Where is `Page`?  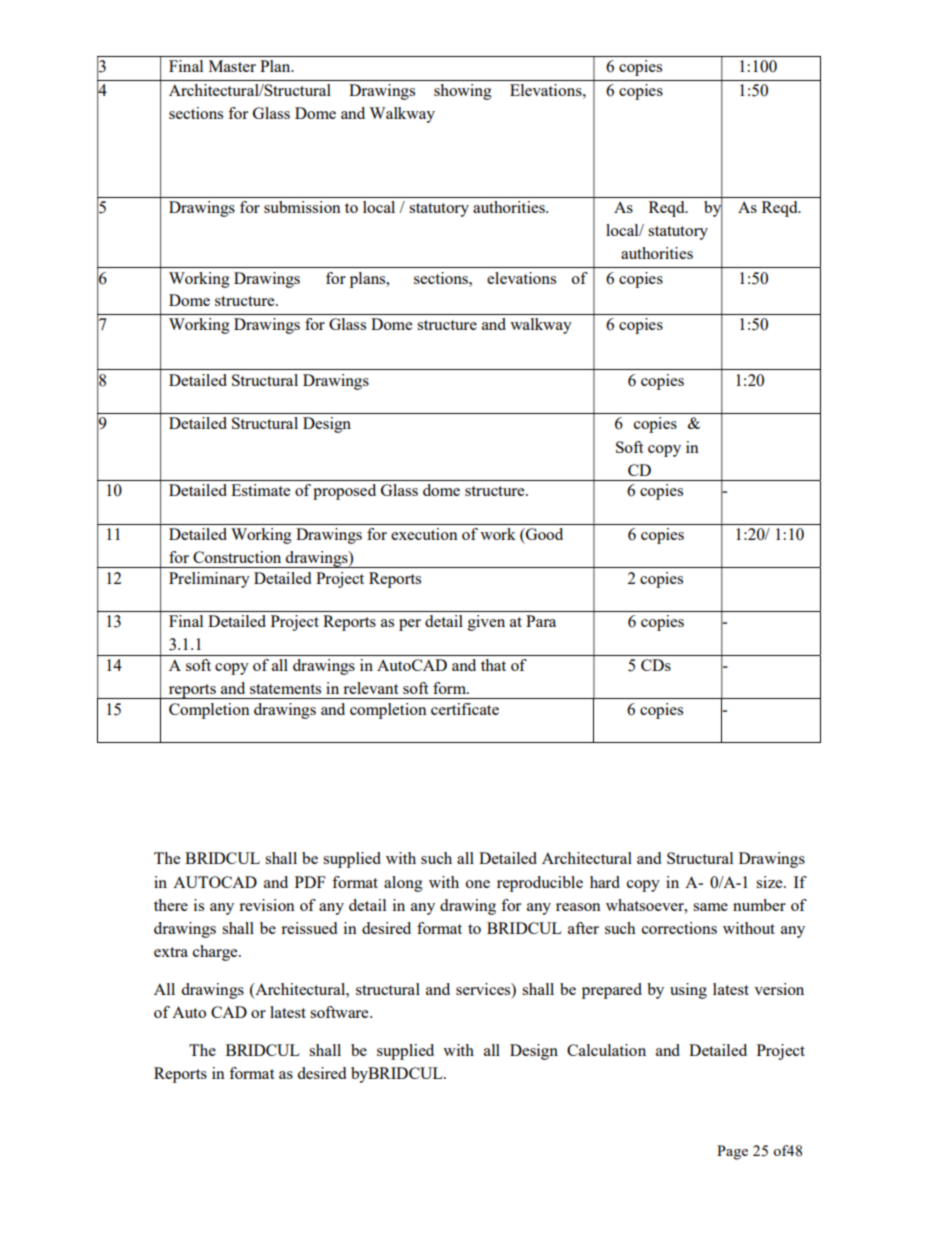 Page is located at coordinates (732, 1152).
